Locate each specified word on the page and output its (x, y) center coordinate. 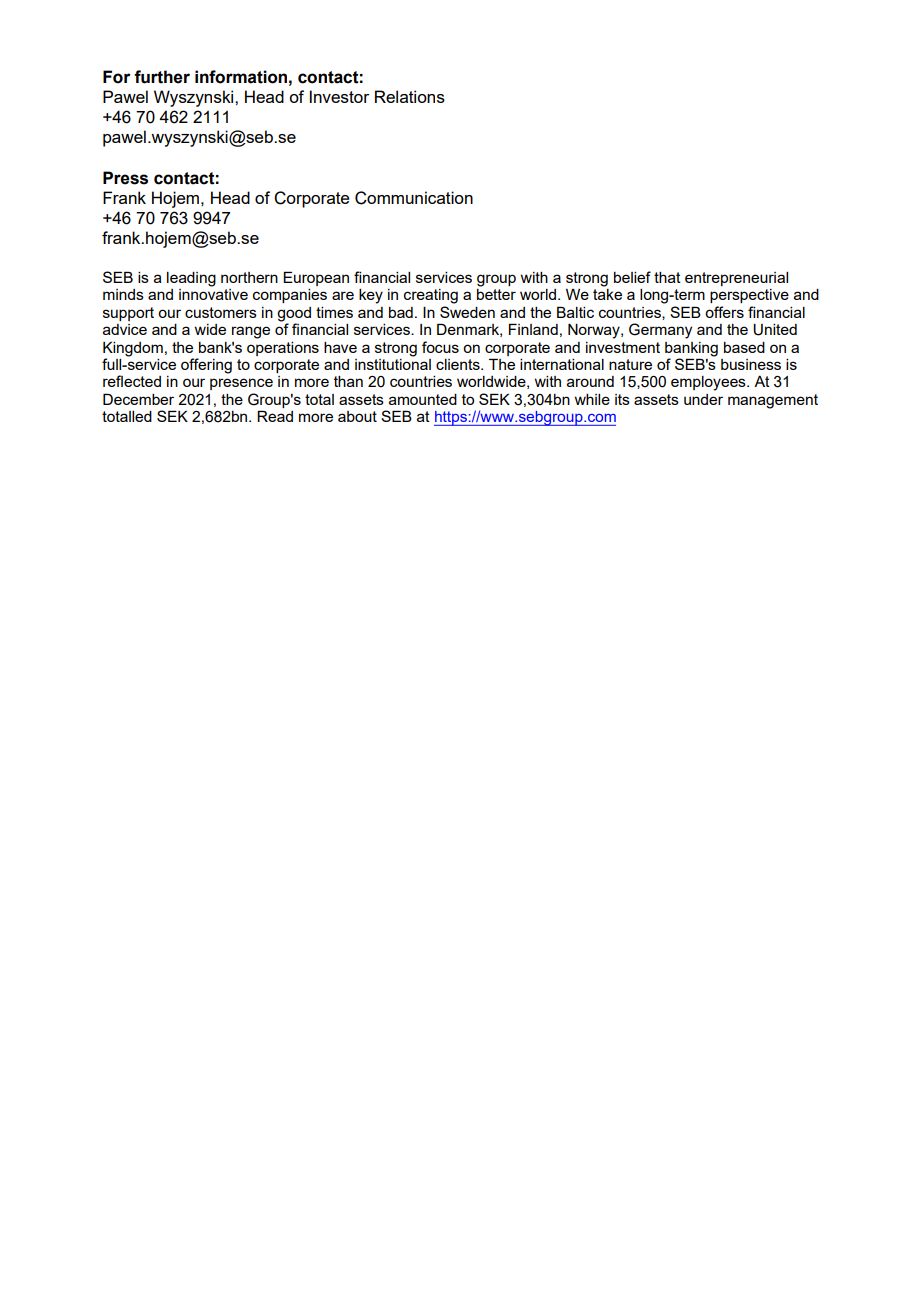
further (162, 77)
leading (191, 279)
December (138, 399)
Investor (339, 96)
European (316, 278)
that (667, 277)
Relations (410, 96)
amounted (423, 399)
